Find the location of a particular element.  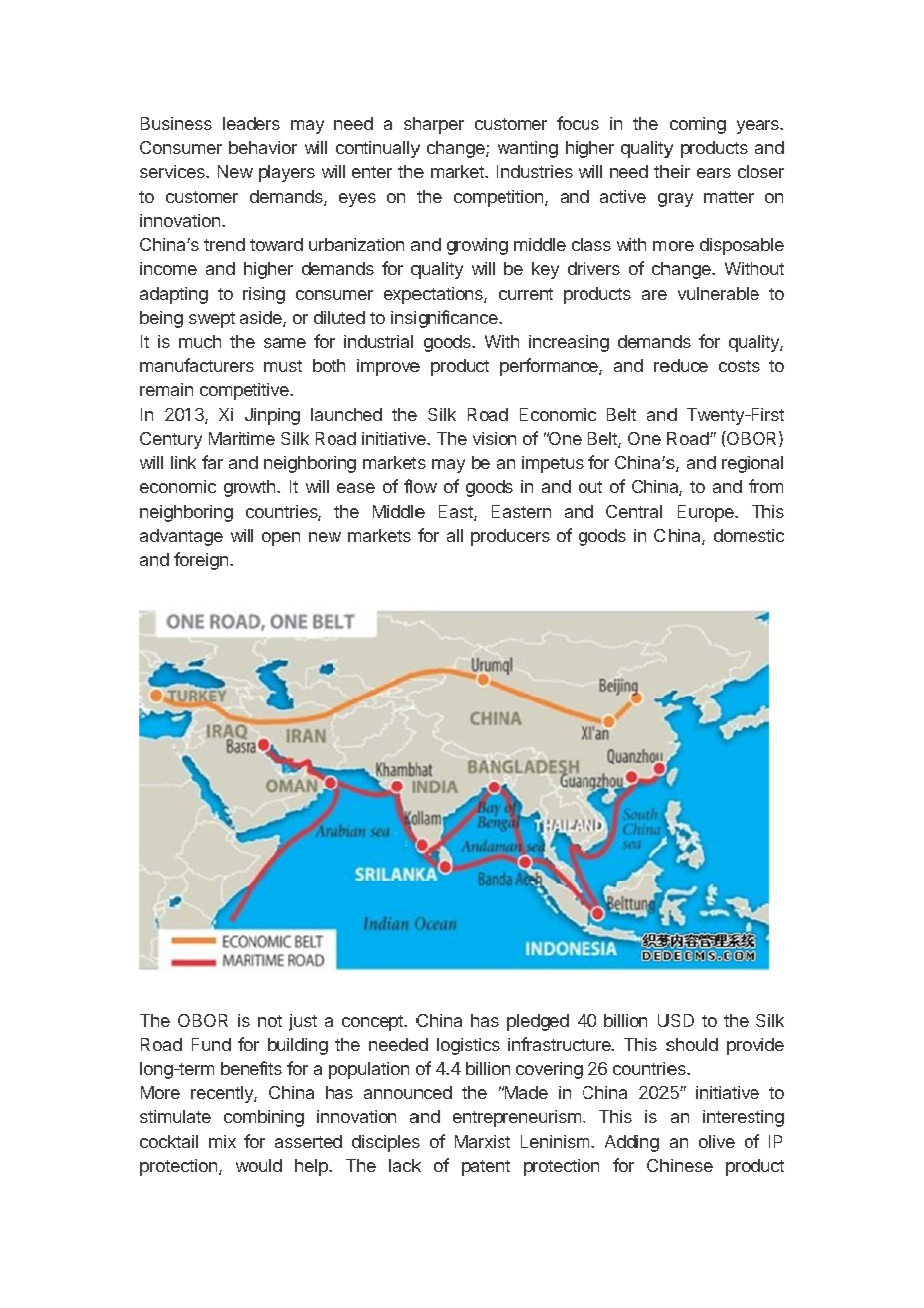

Europe is located at coordinates (707, 513).
